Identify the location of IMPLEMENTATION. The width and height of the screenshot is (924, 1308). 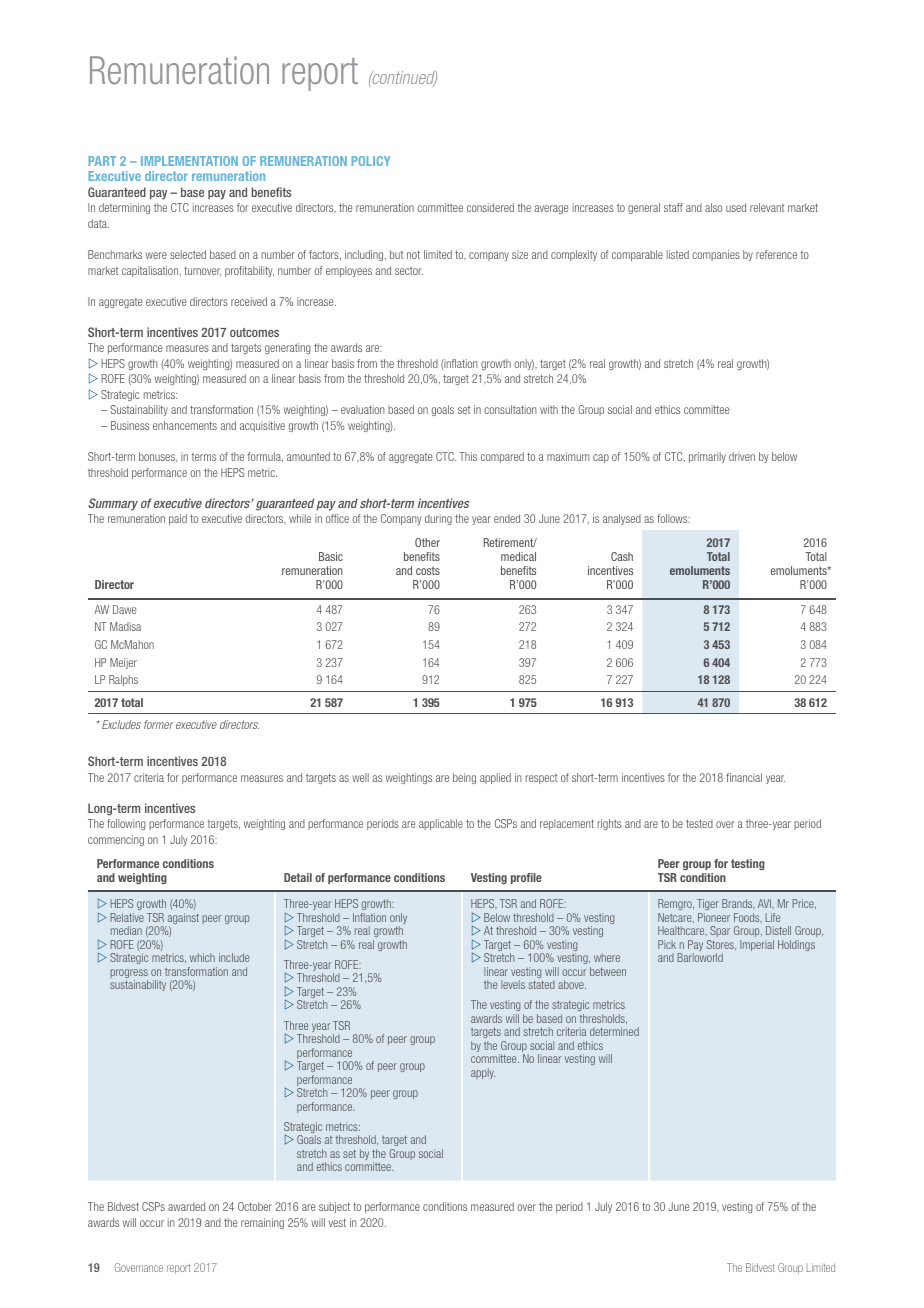
(189, 161).
